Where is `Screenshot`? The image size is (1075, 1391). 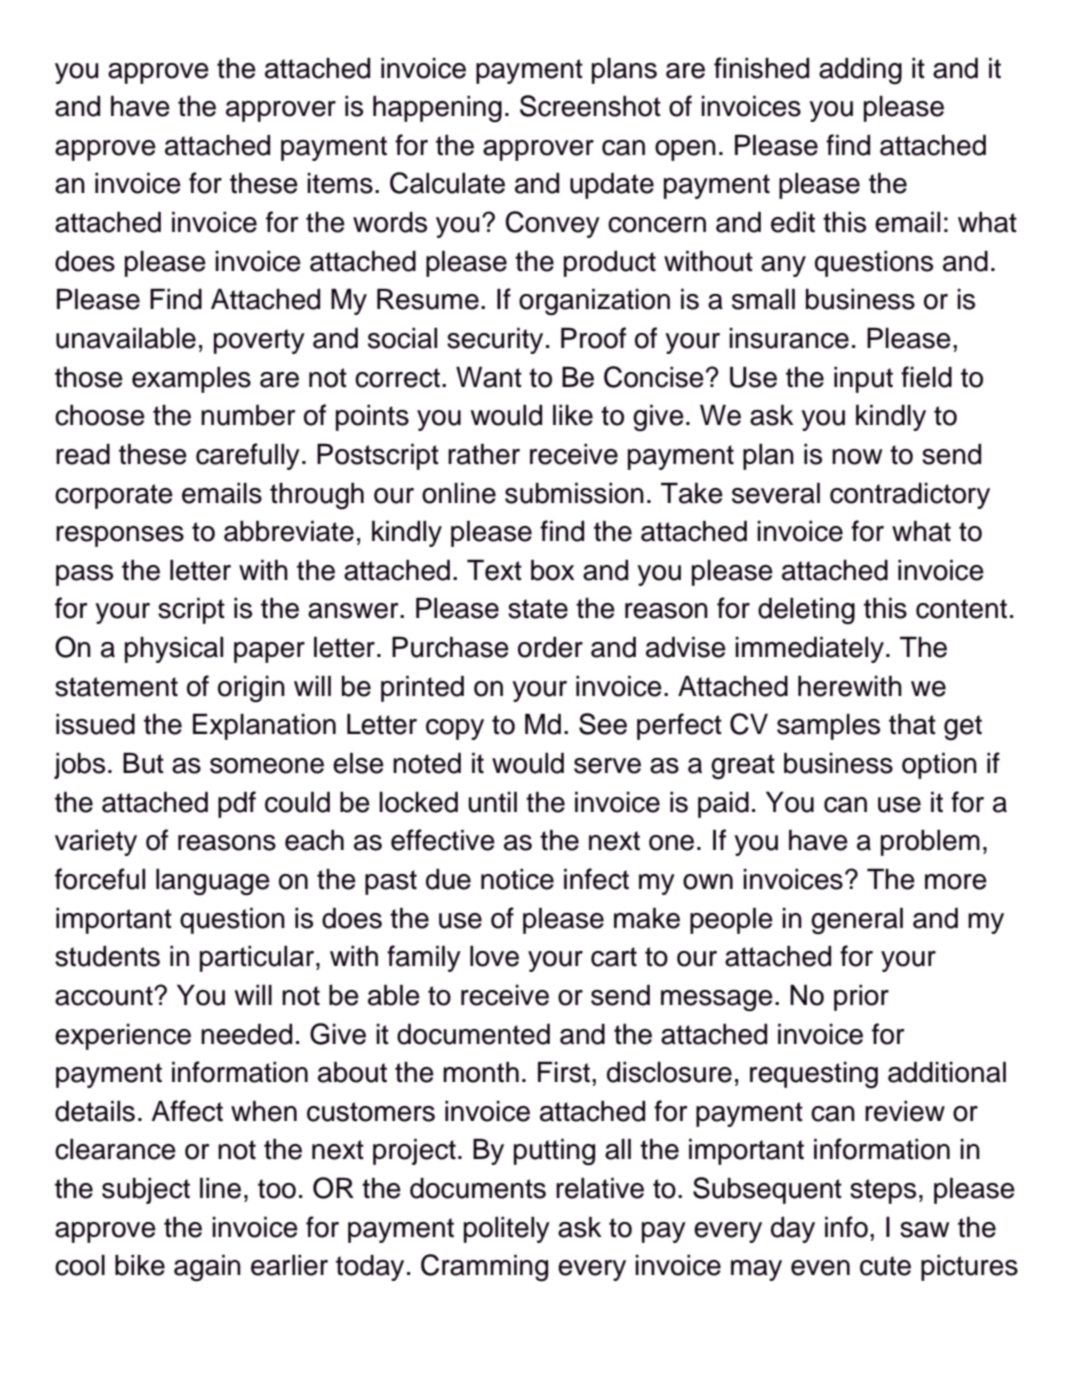 Screenshot is located at coordinates (590, 106).
